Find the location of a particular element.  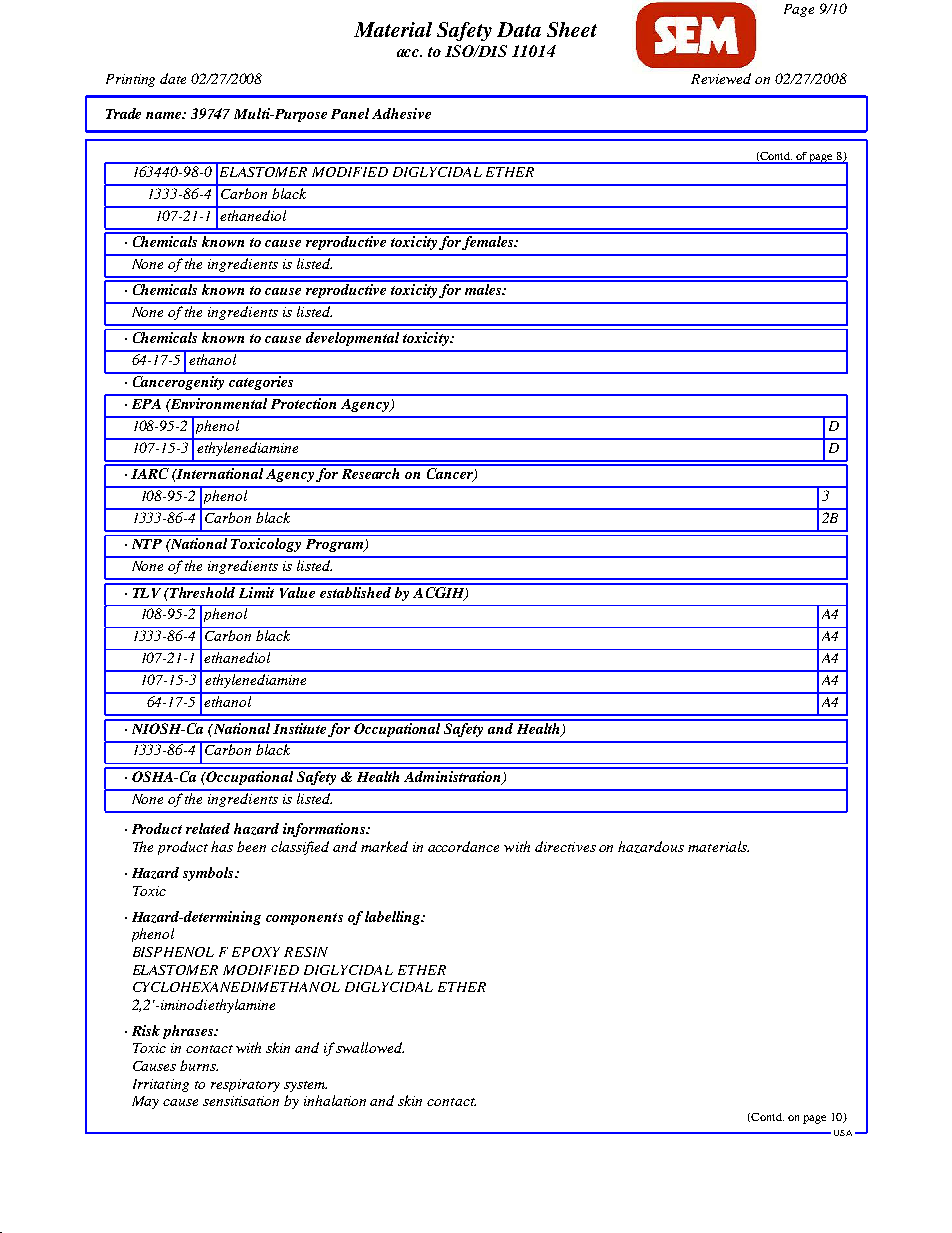

directives is located at coordinates (565, 846).
